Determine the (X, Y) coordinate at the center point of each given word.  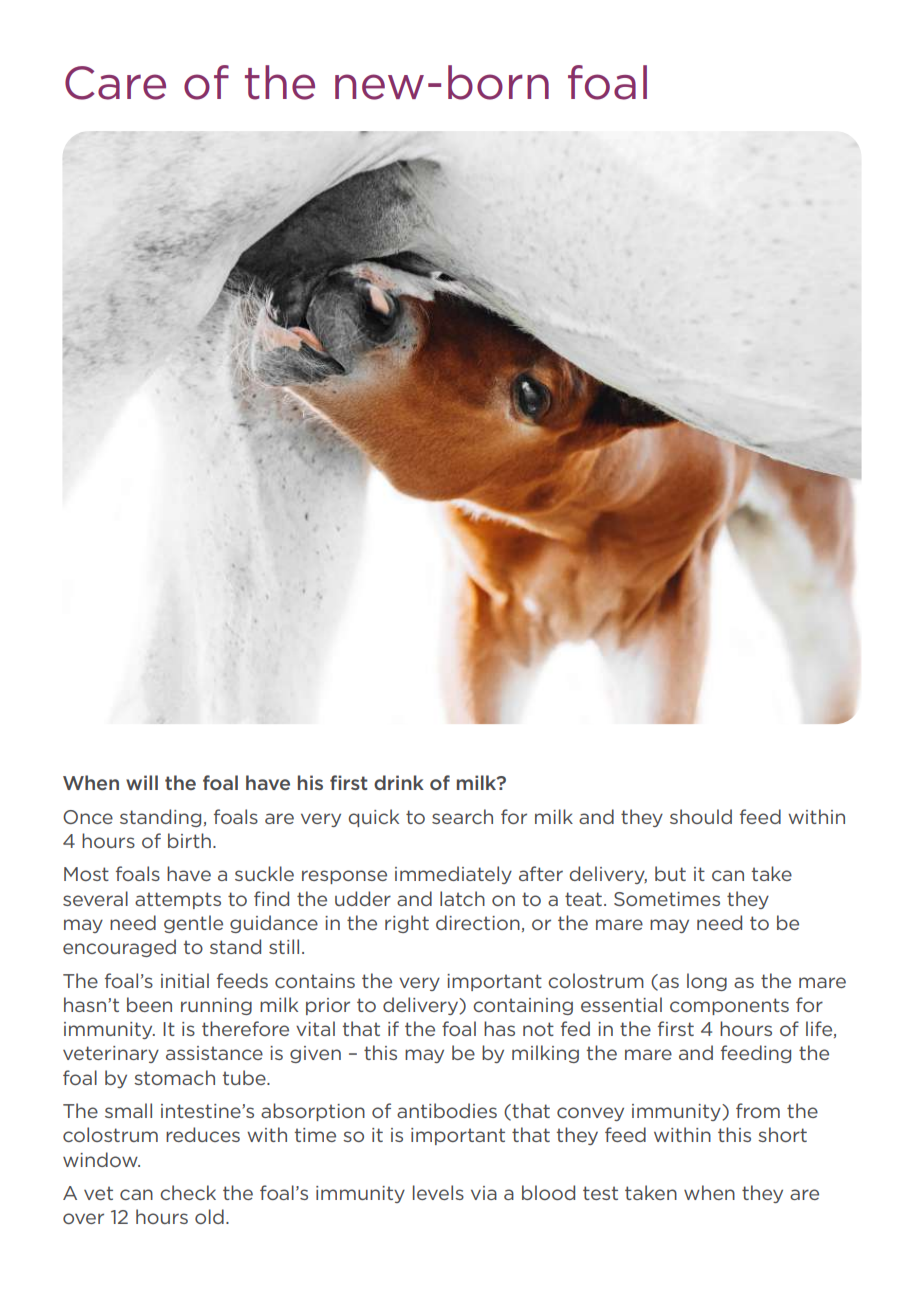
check (188, 1192)
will (142, 782)
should (701, 816)
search (462, 816)
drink (399, 782)
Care (115, 83)
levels (438, 1192)
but (670, 873)
